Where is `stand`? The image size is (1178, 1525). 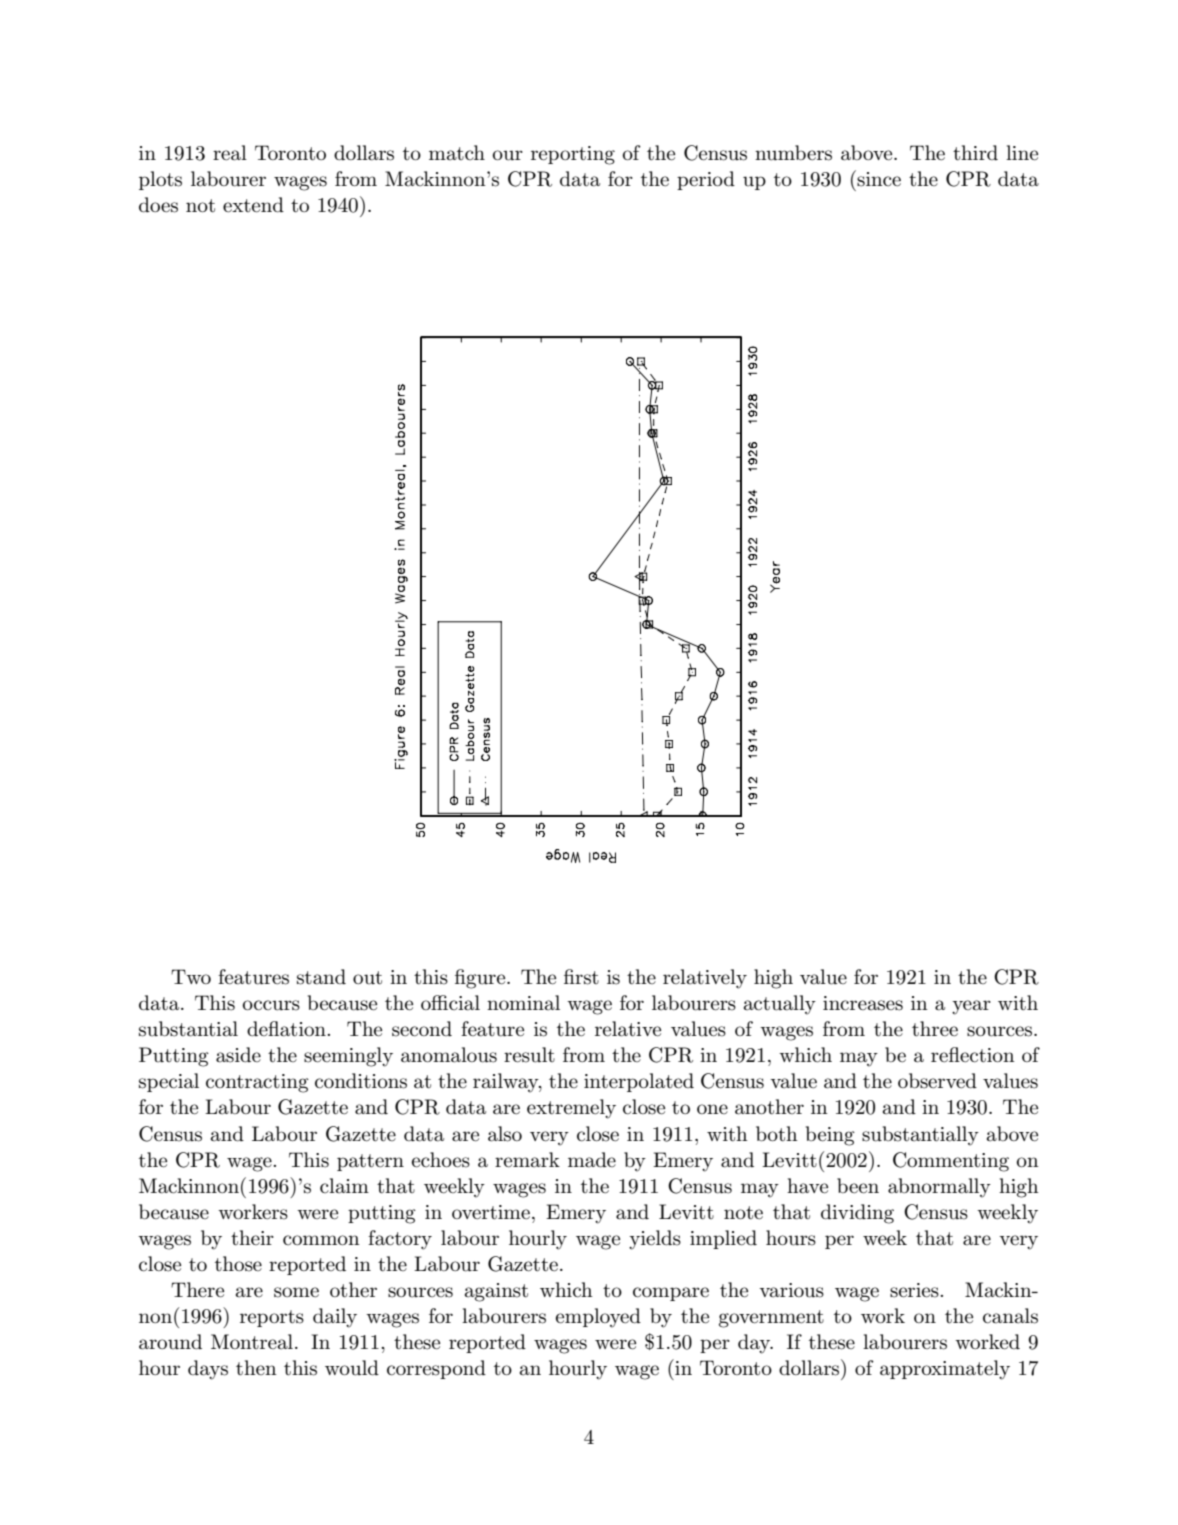 stand is located at coordinates (321, 977).
